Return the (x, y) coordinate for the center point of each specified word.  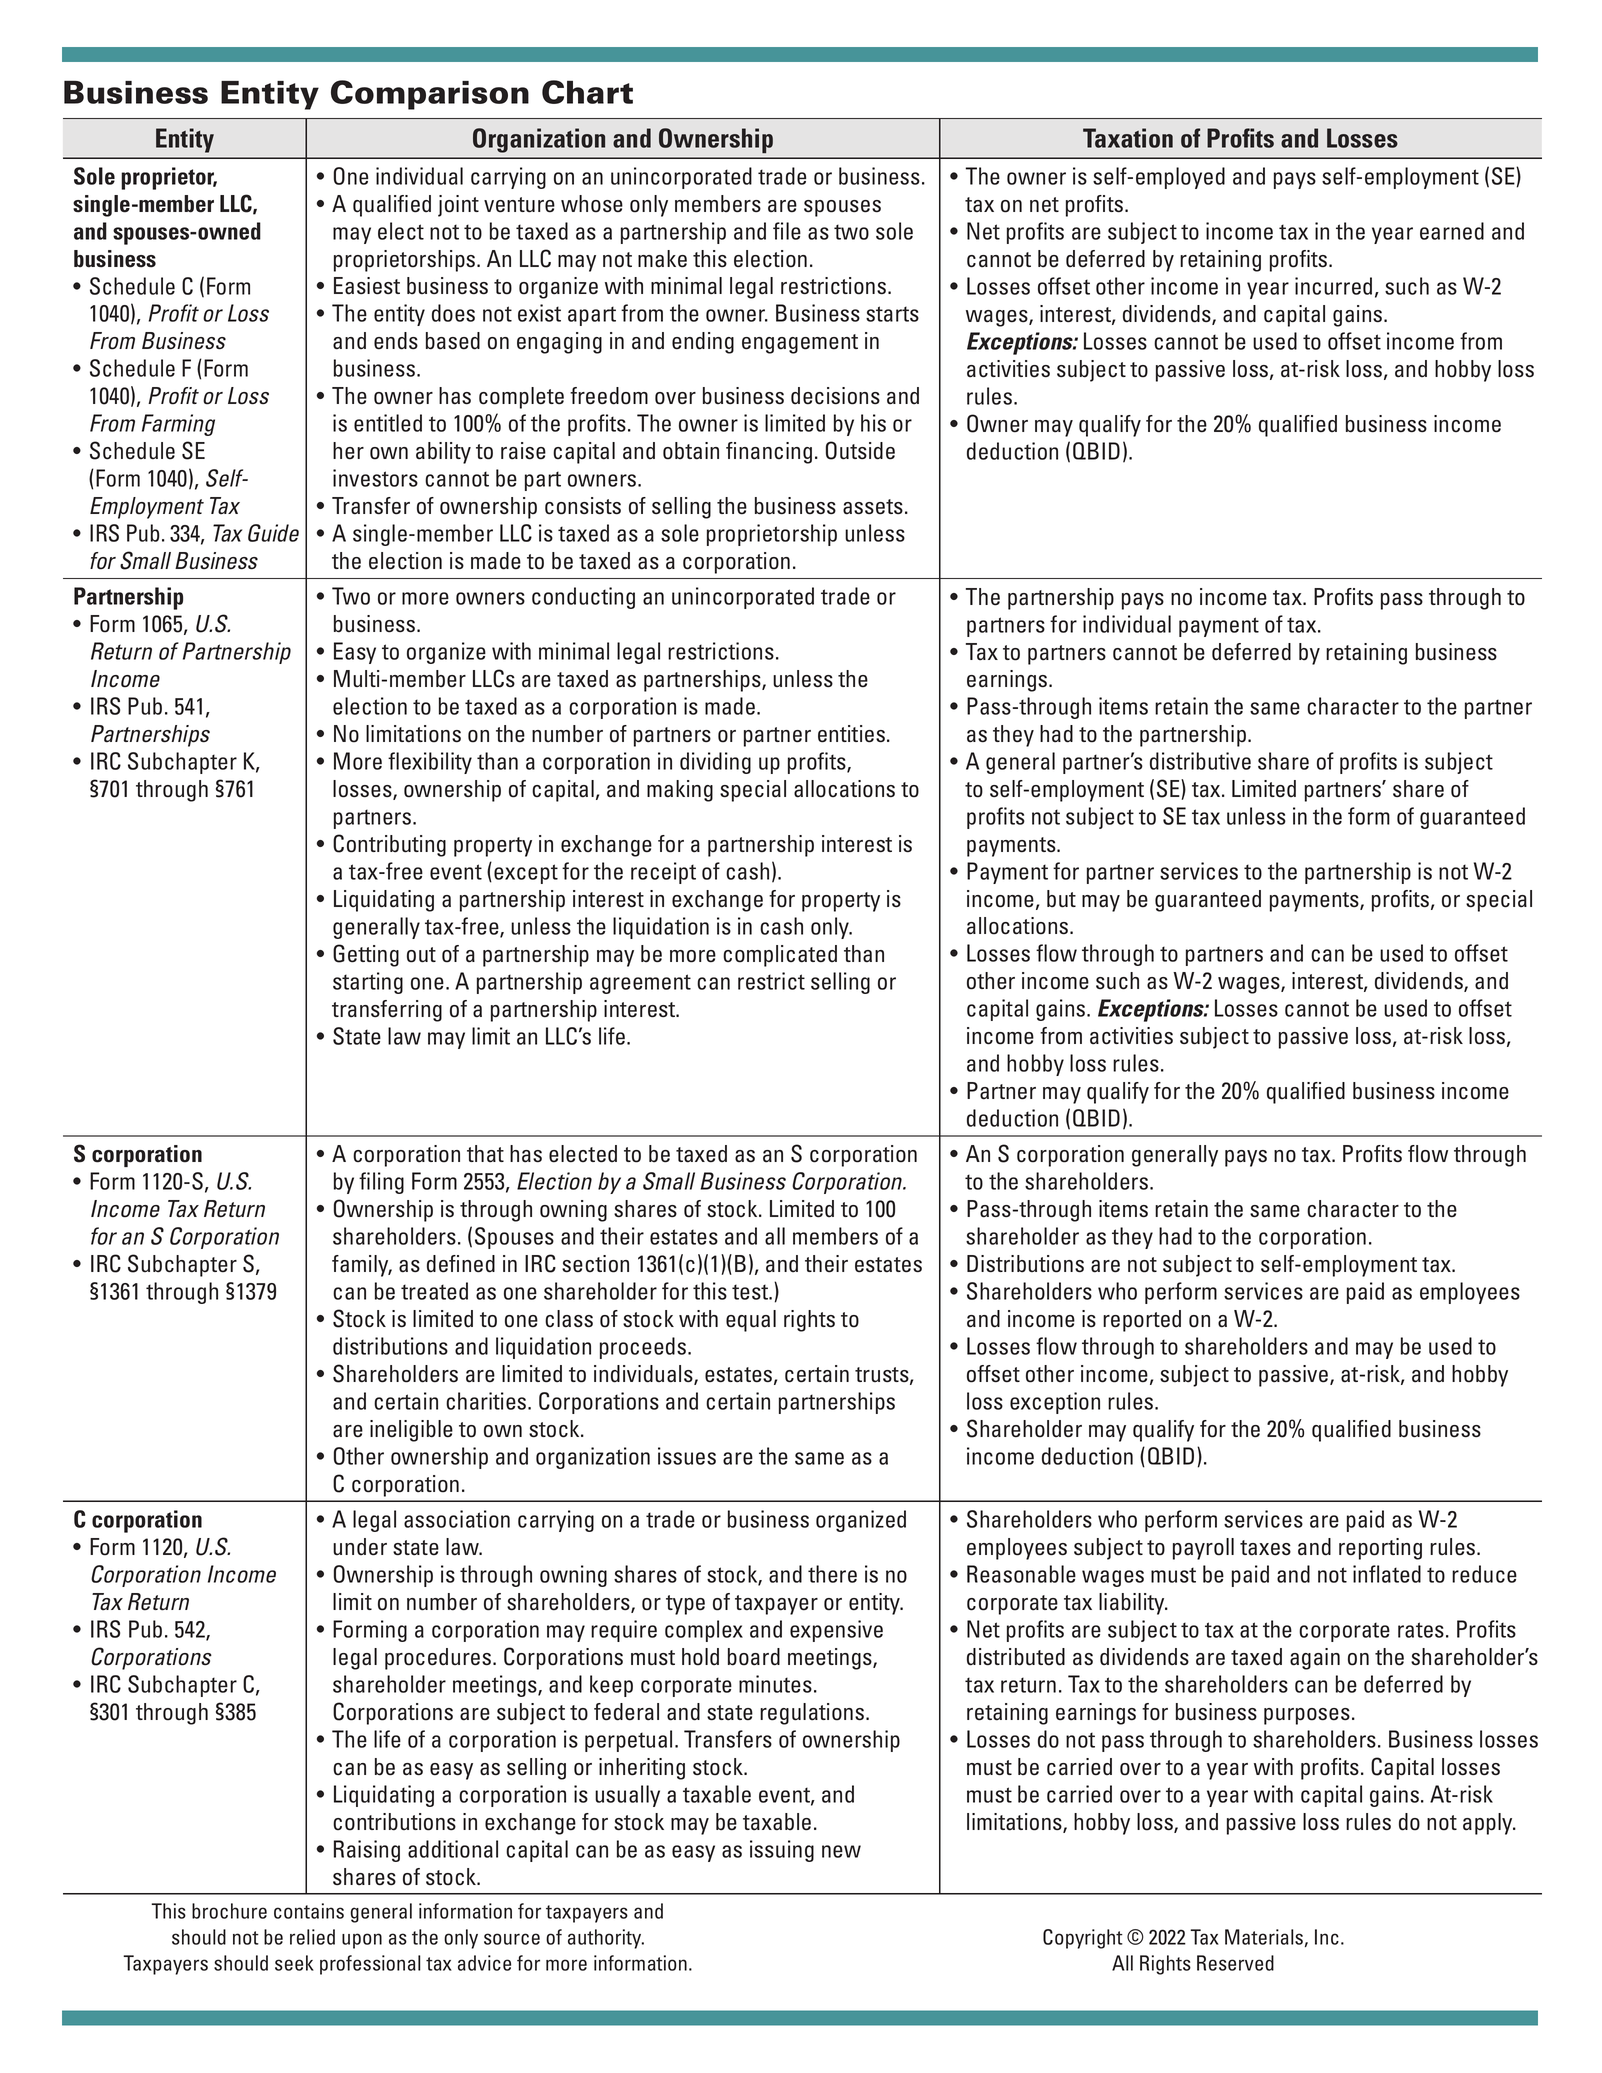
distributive (1200, 761)
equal (751, 1321)
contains (309, 1911)
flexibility (430, 763)
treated (434, 1291)
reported (1142, 1321)
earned (1452, 231)
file (787, 231)
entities (851, 734)
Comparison (430, 95)
